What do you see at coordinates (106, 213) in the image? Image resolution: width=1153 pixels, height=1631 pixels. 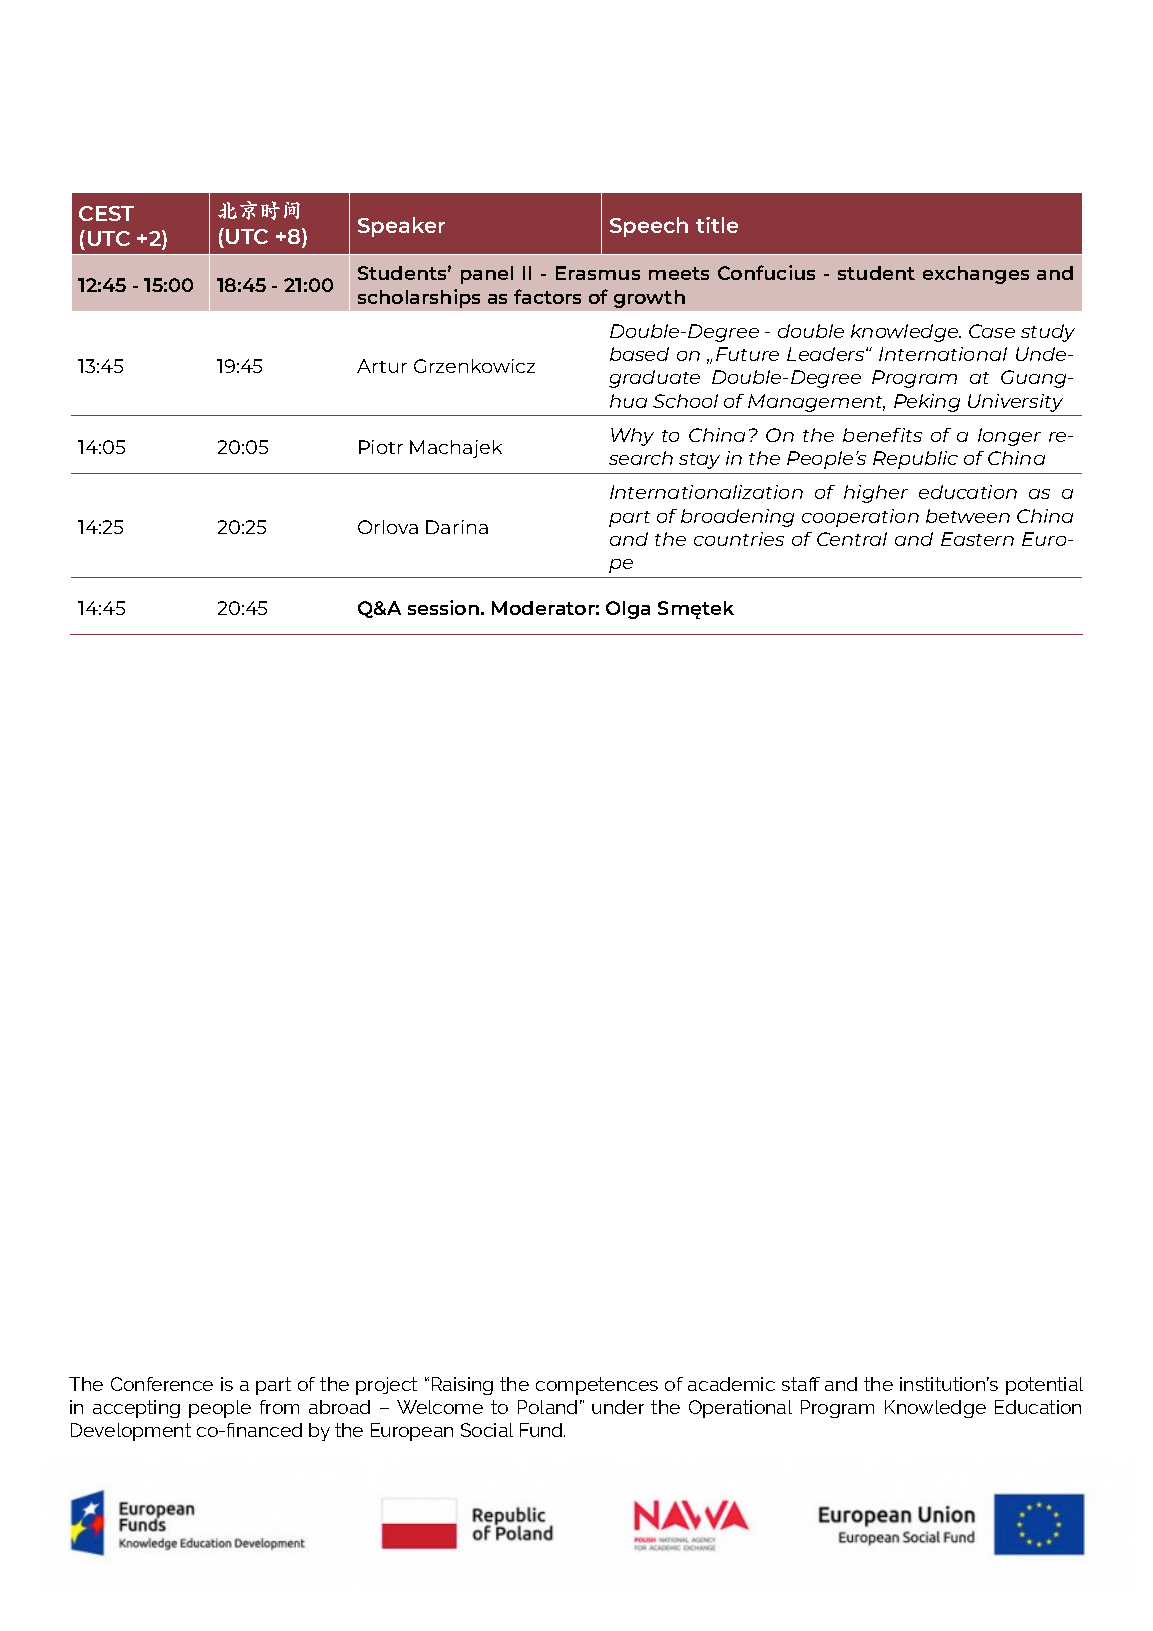 I see `CEST` at bounding box center [106, 213].
